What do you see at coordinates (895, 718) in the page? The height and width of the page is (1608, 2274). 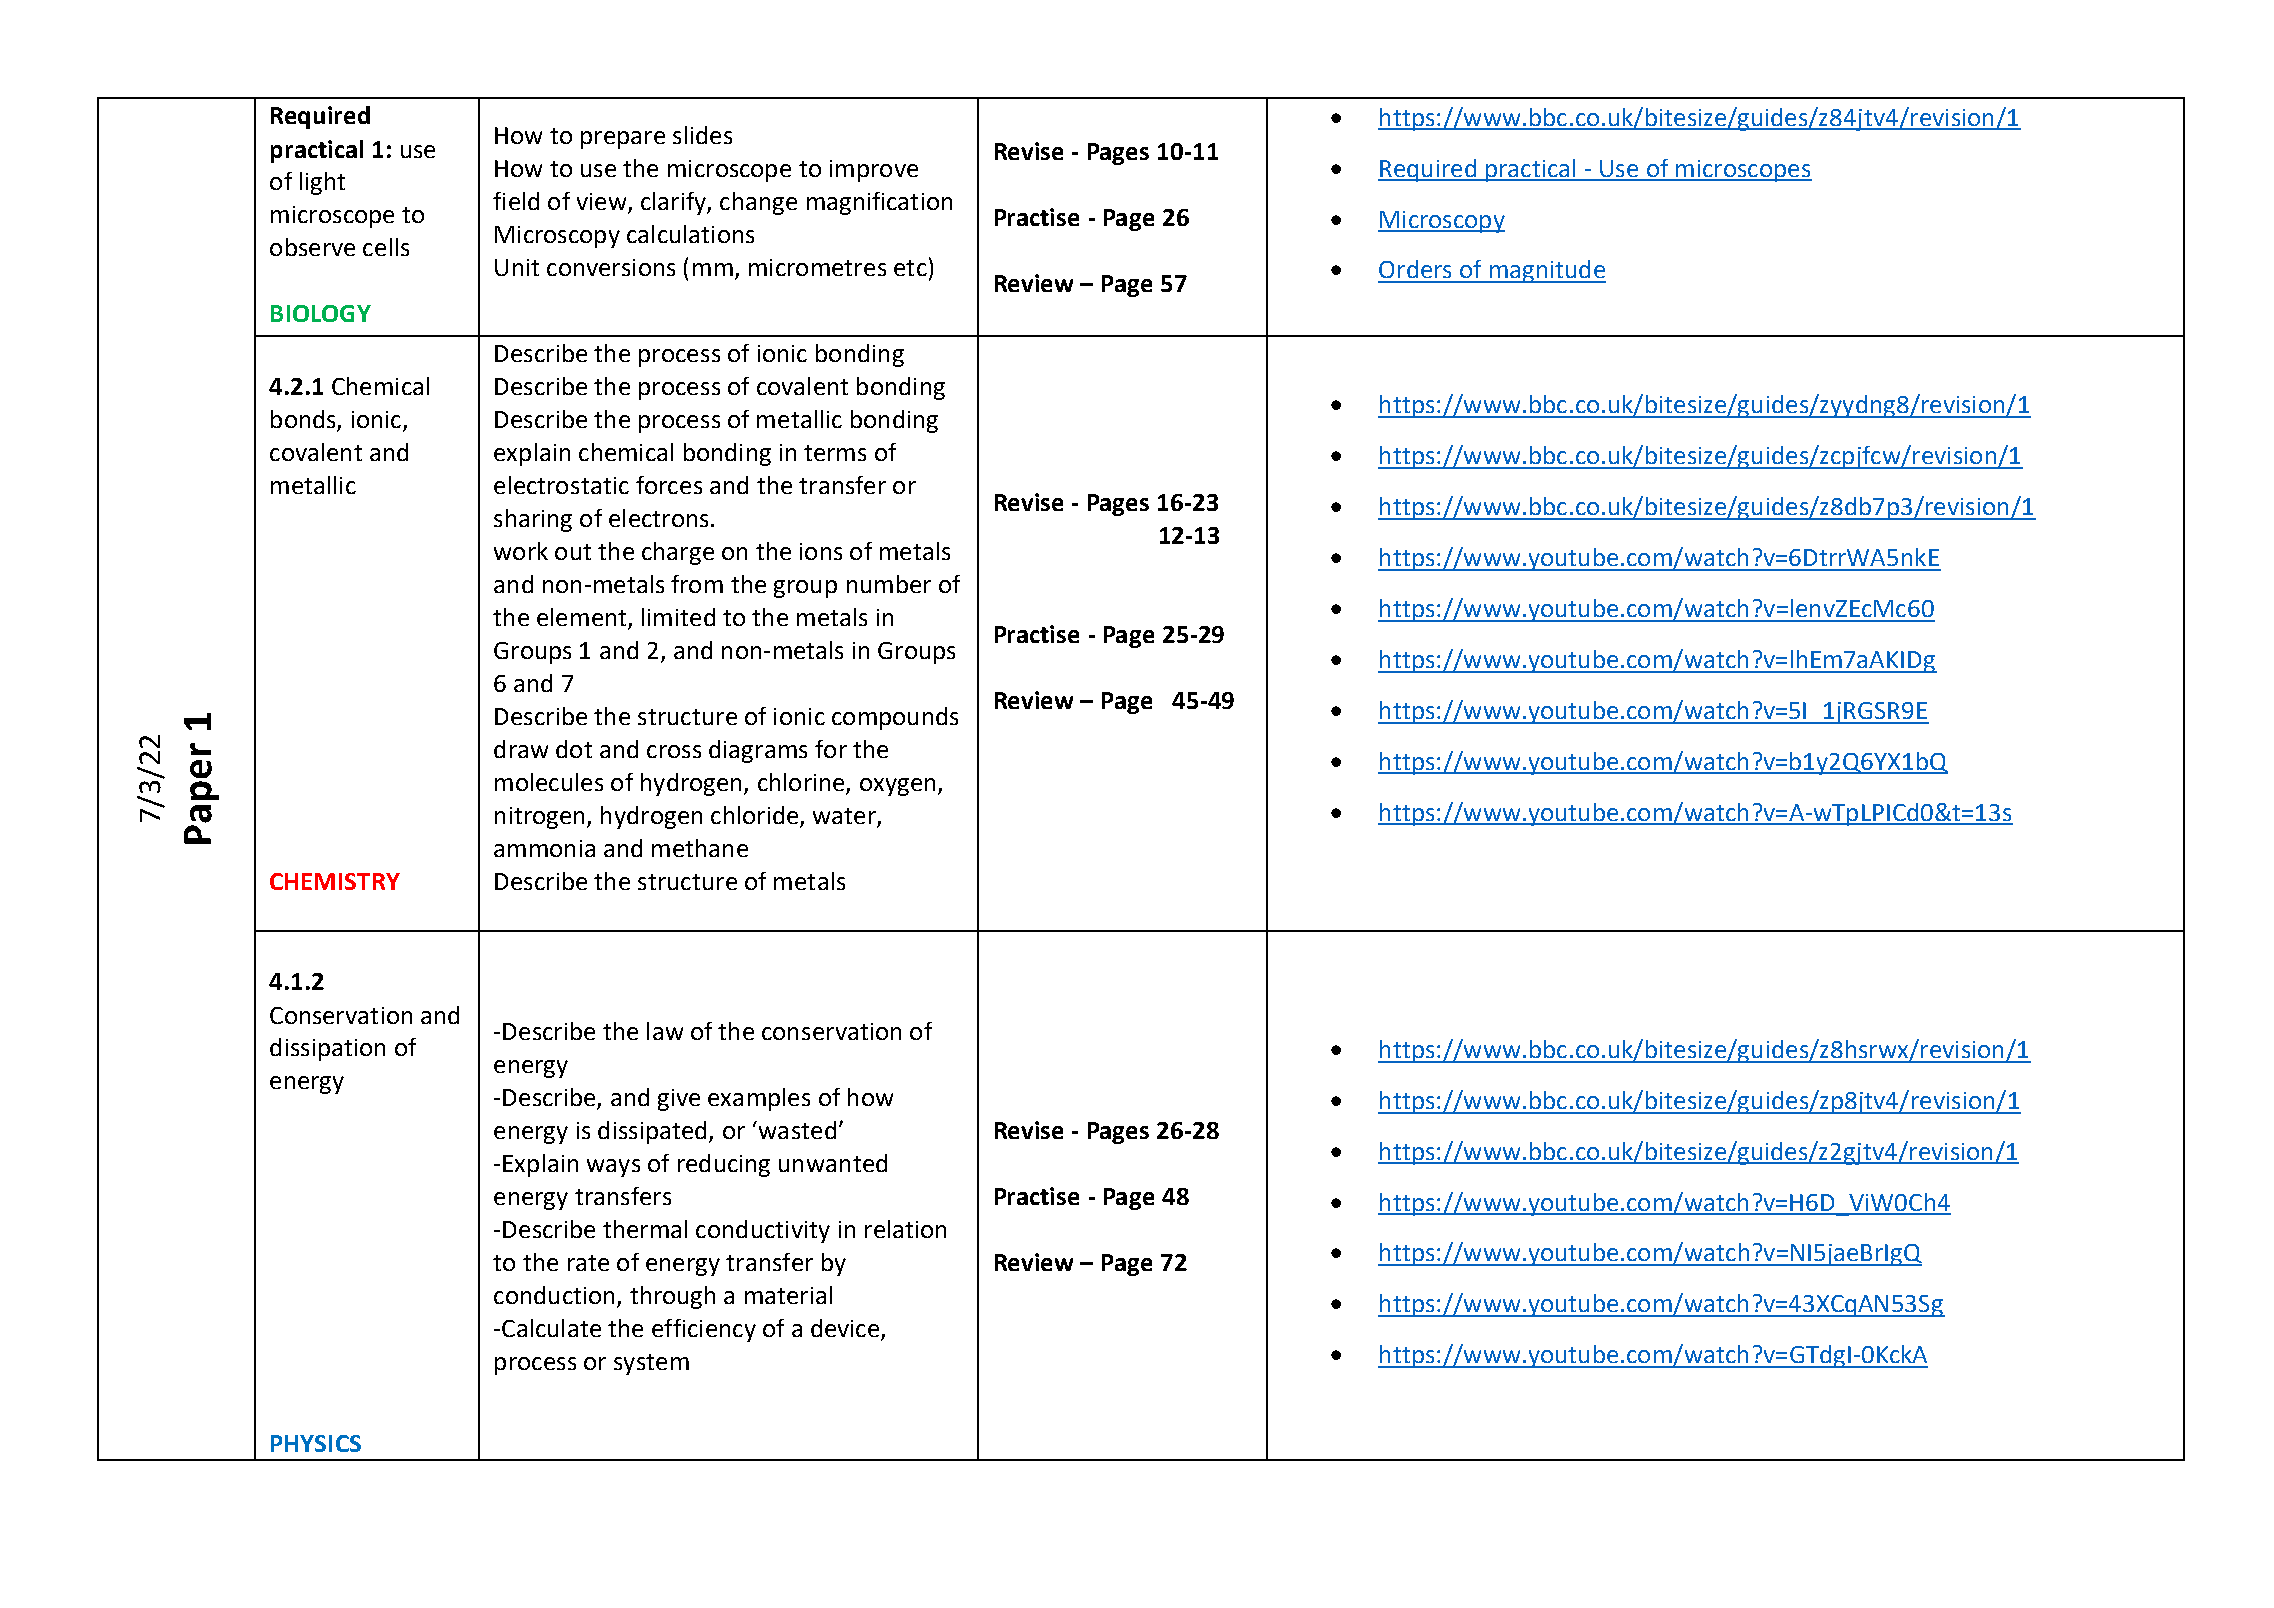 I see `compounds` at bounding box center [895, 718].
